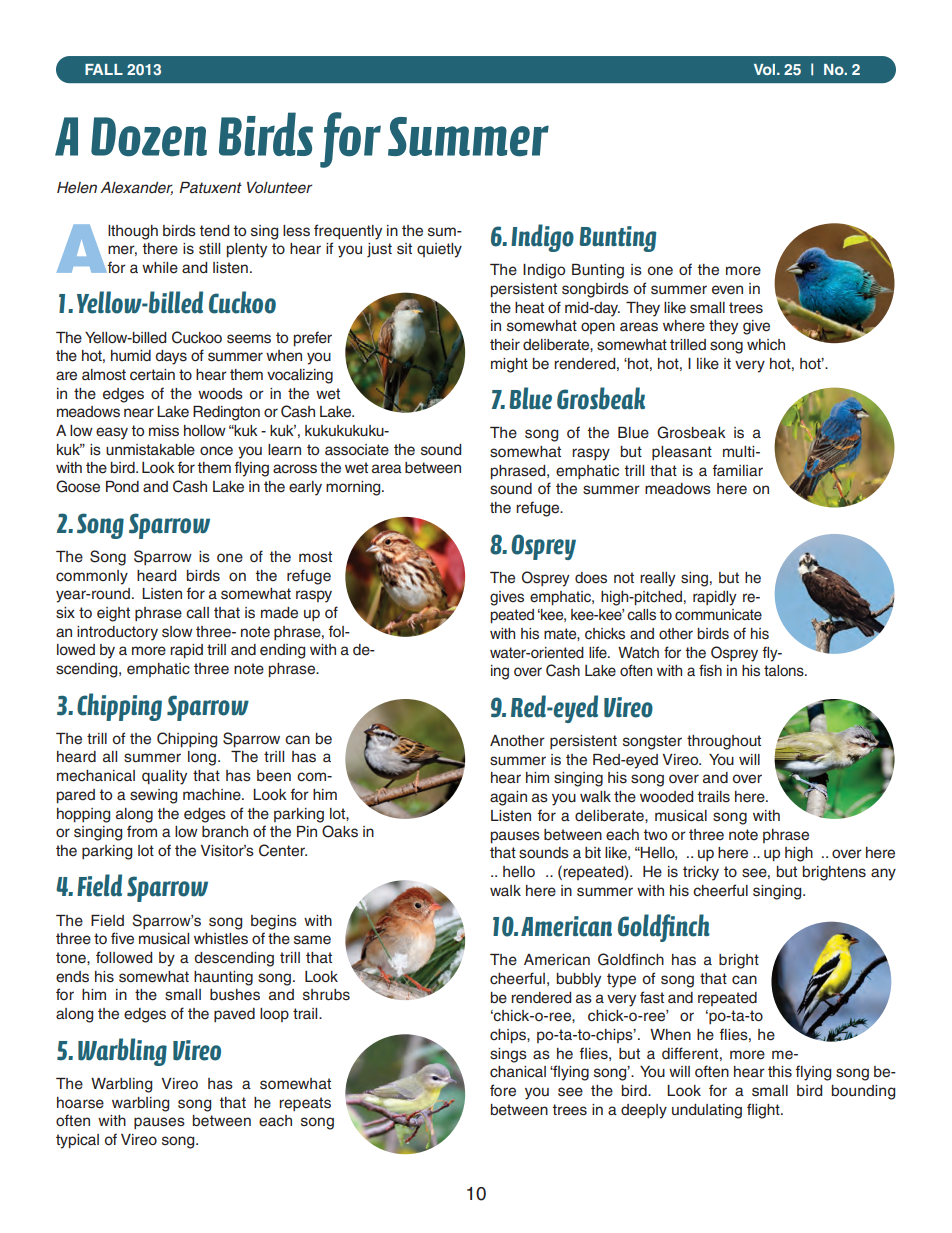 The image size is (952, 1233). I want to click on even, so click(727, 290).
